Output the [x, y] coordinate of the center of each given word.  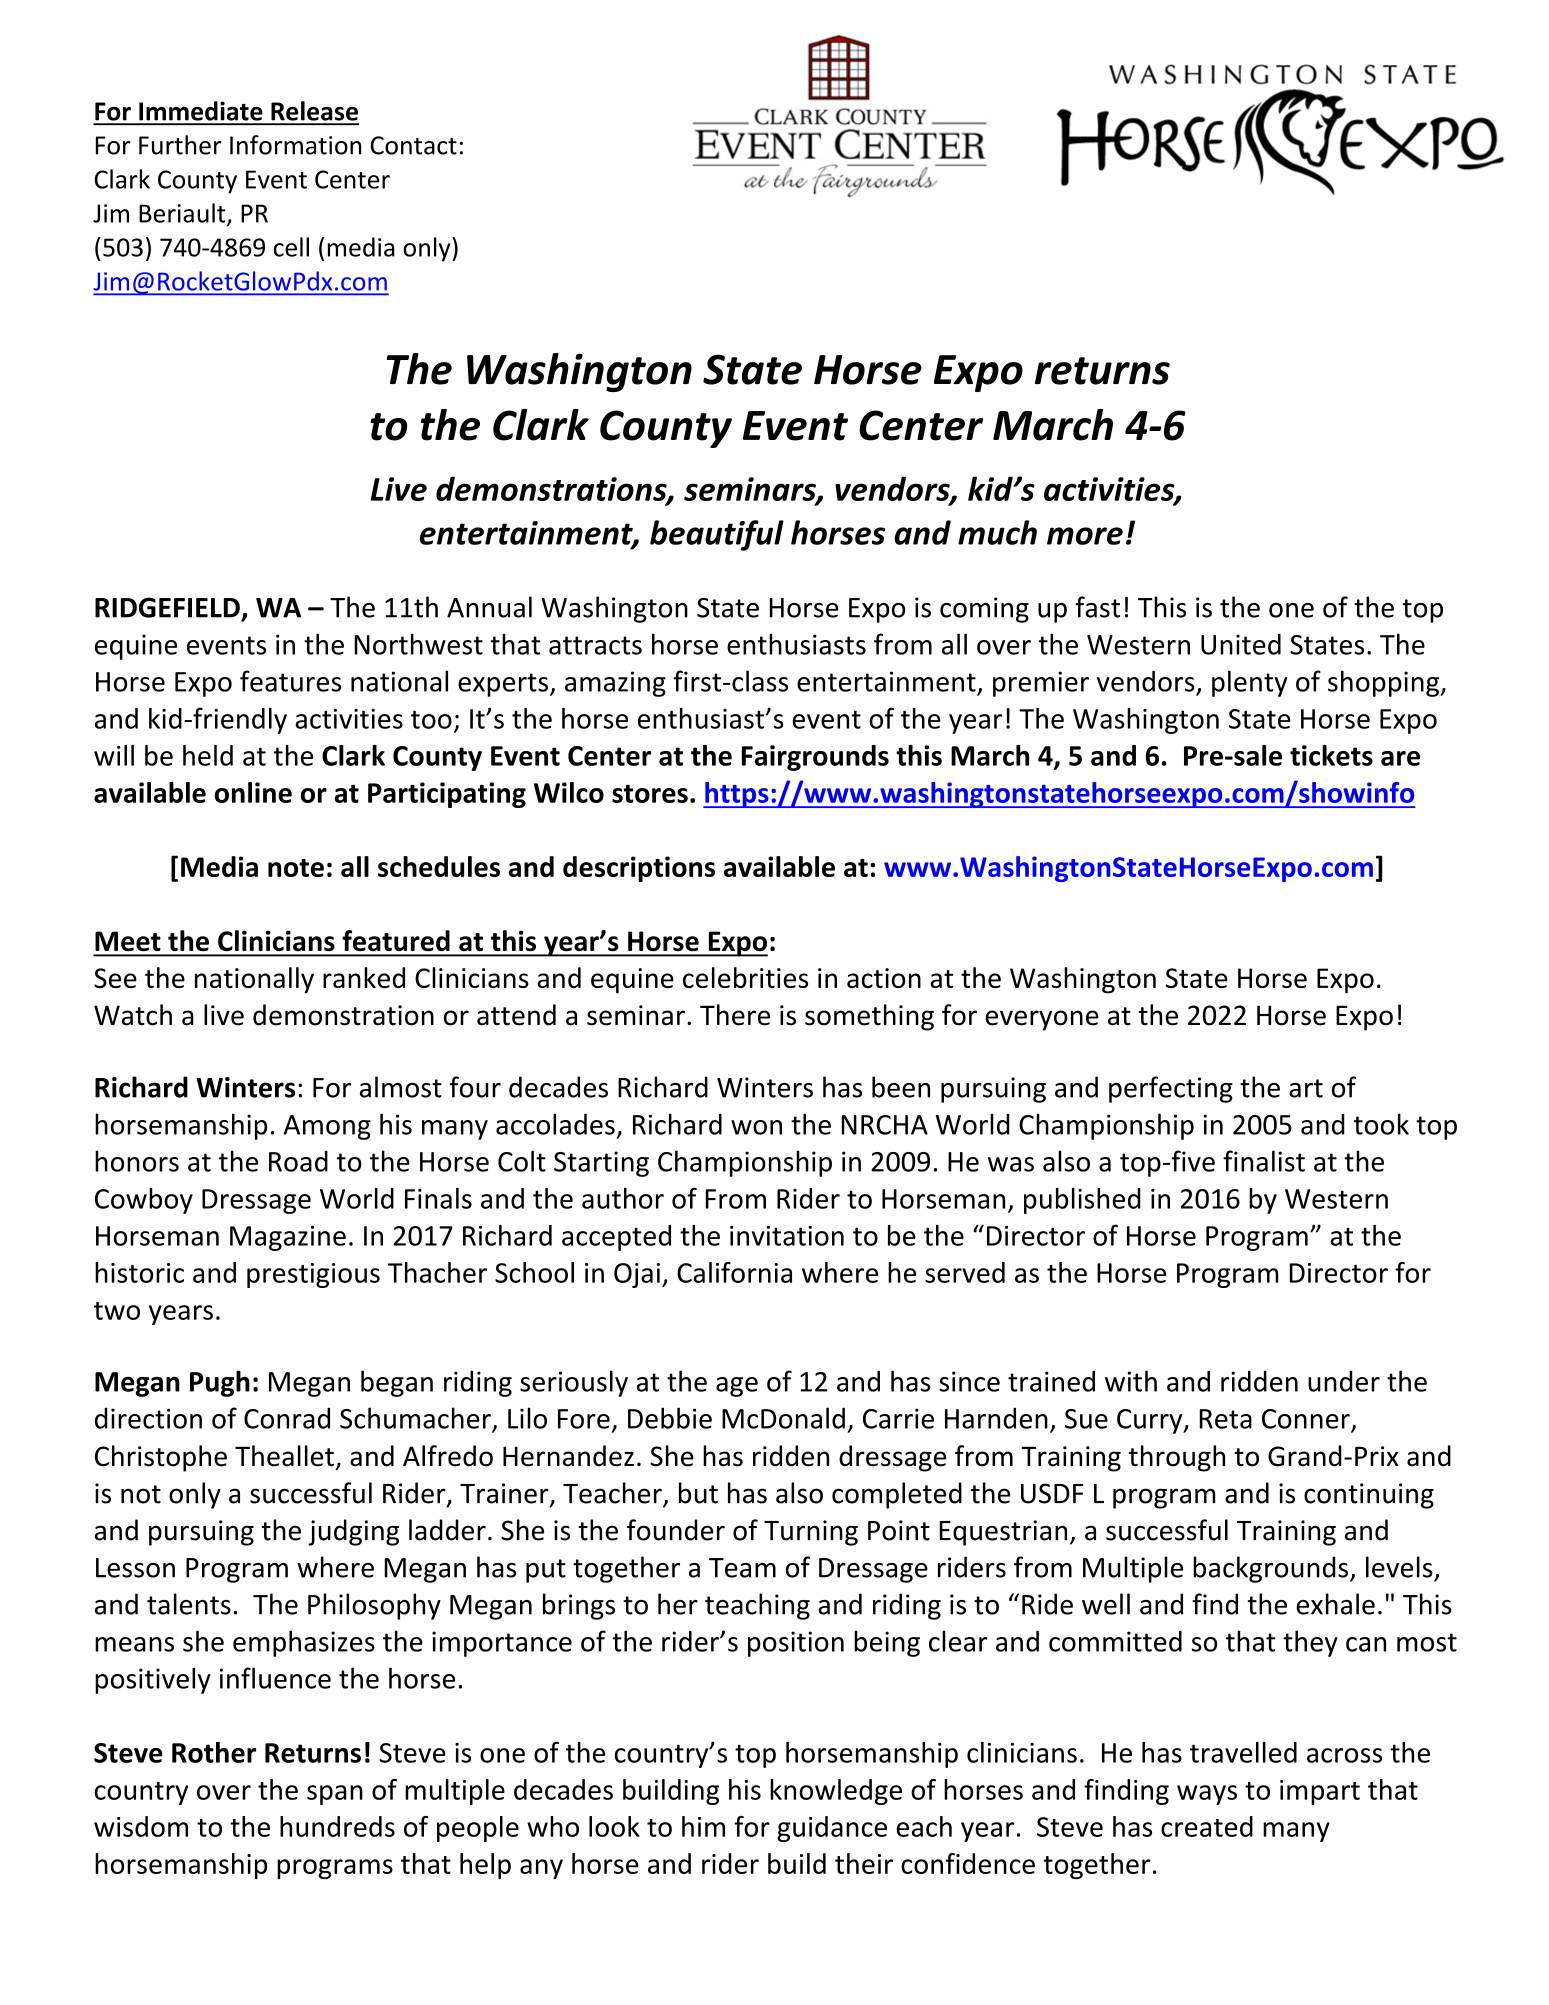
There [735, 1015]
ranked [364, 977]
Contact [414, 145]
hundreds [337, 1826]
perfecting [1171, 1089]
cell [291, 247]
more [1085, 536]
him [703, 1826]
